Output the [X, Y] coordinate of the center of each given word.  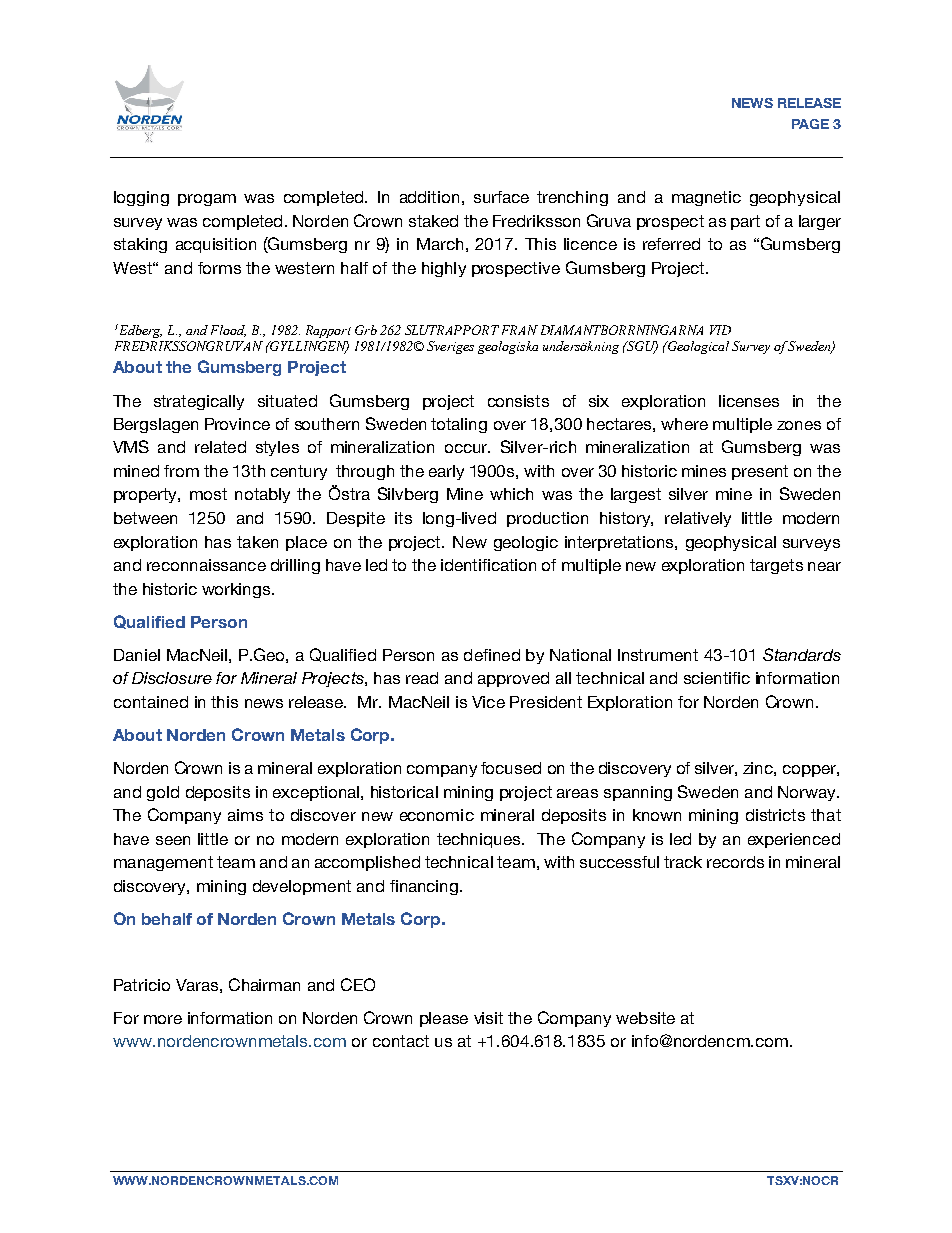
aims [245, 815]
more [163, 1019]
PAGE [810, 124]
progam [207, 200]
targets [776, 566]
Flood [228, 331]
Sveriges [450, 347]
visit [488, 1018]
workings [237, 590]
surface [501, 197]
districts [775, 815]
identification [488, 565]
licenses [749, 401]
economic [437, 815]
